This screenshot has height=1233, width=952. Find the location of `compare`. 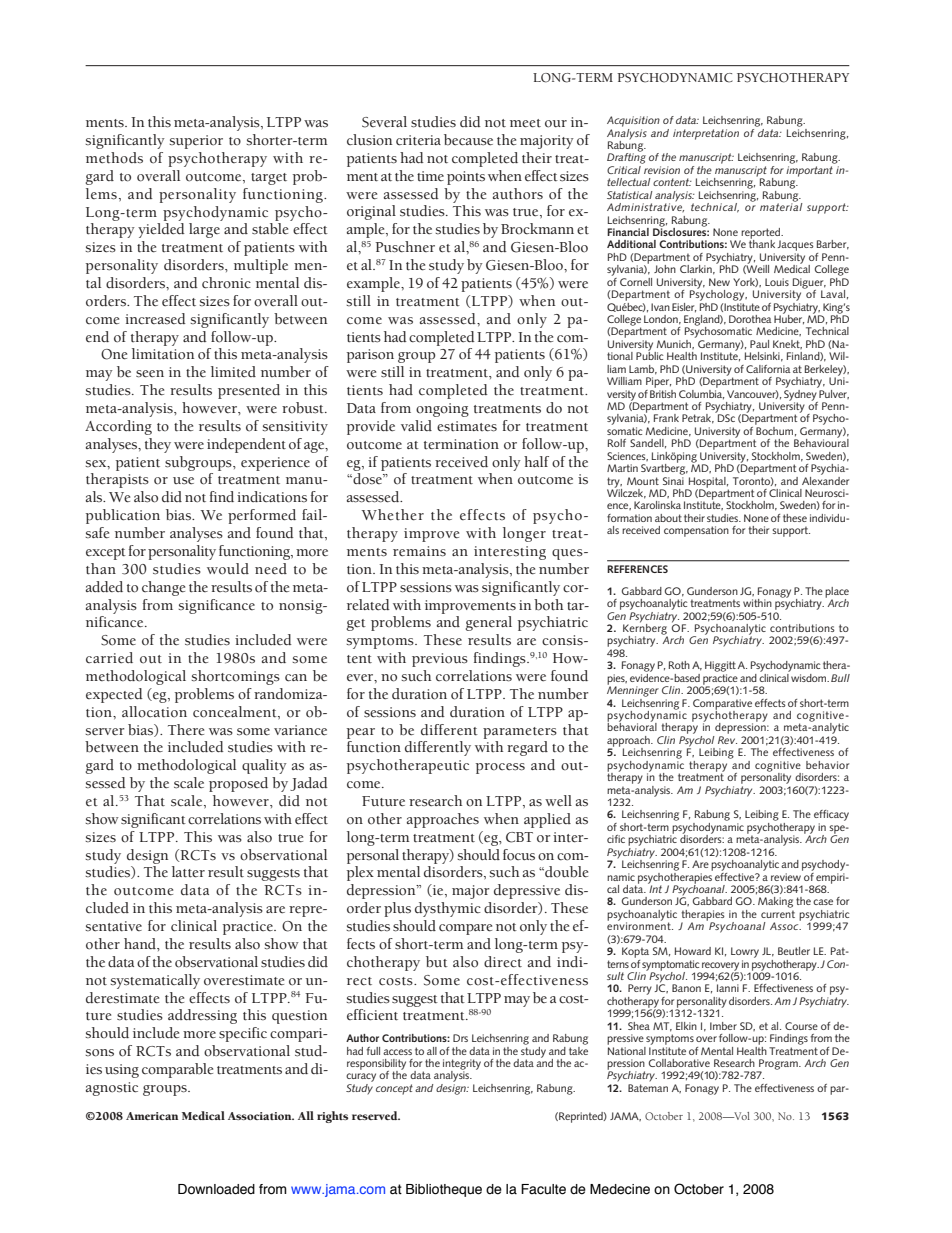

compare is located at coordinates (465, 929).
